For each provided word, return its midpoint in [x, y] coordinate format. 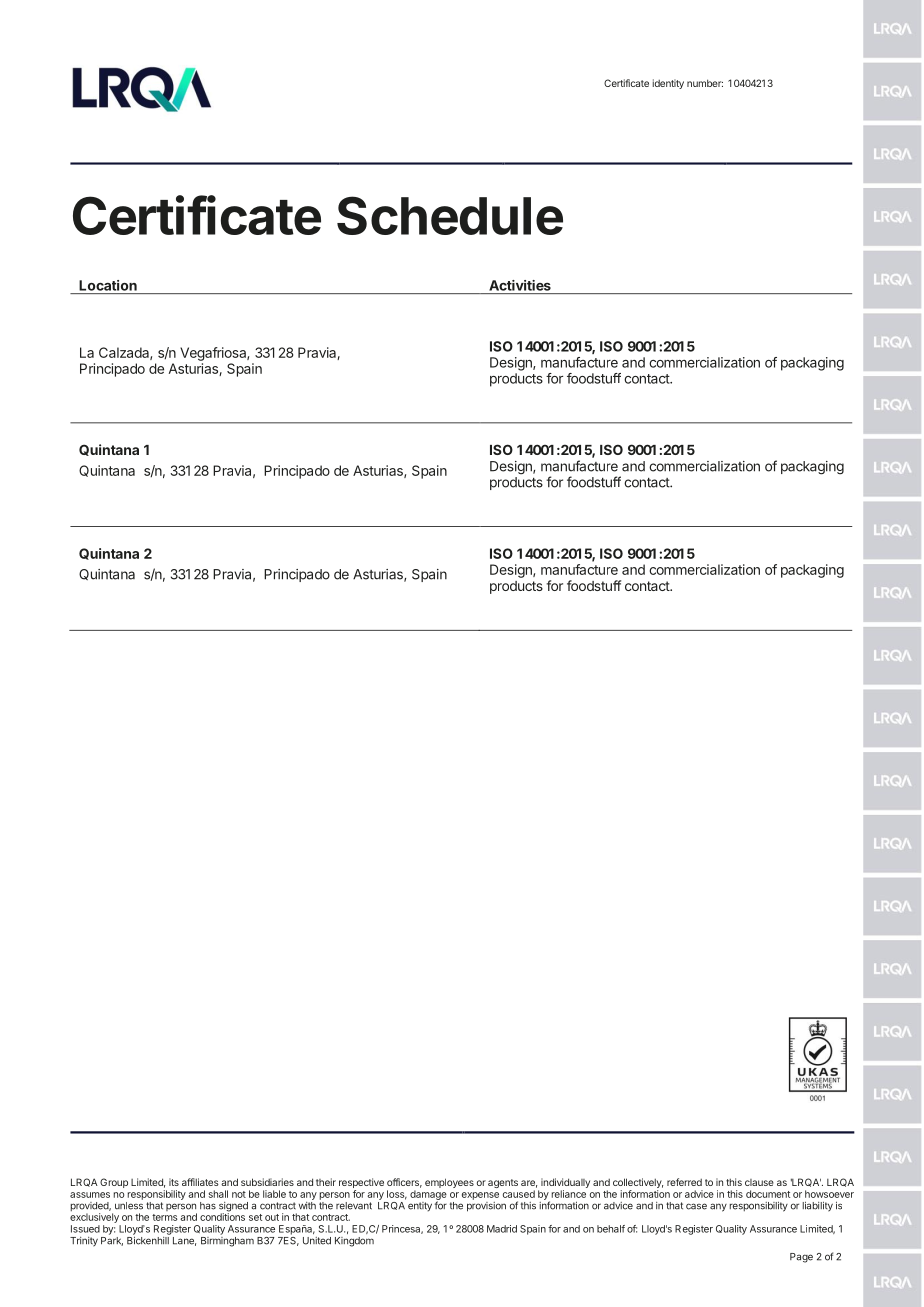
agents [503, 1183]
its [174, 1182]
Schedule [450, 215]
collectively [638, 1184]
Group [114, 1183]
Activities [520, 285]
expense [480, 1196]
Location [108, 285]
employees [449, 1183]
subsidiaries [267, 1182]
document [768, 1194]
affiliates [200, 1182]
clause [759, 1182]
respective [361, 1184]
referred [684, 1182]
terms [165, 1217]
